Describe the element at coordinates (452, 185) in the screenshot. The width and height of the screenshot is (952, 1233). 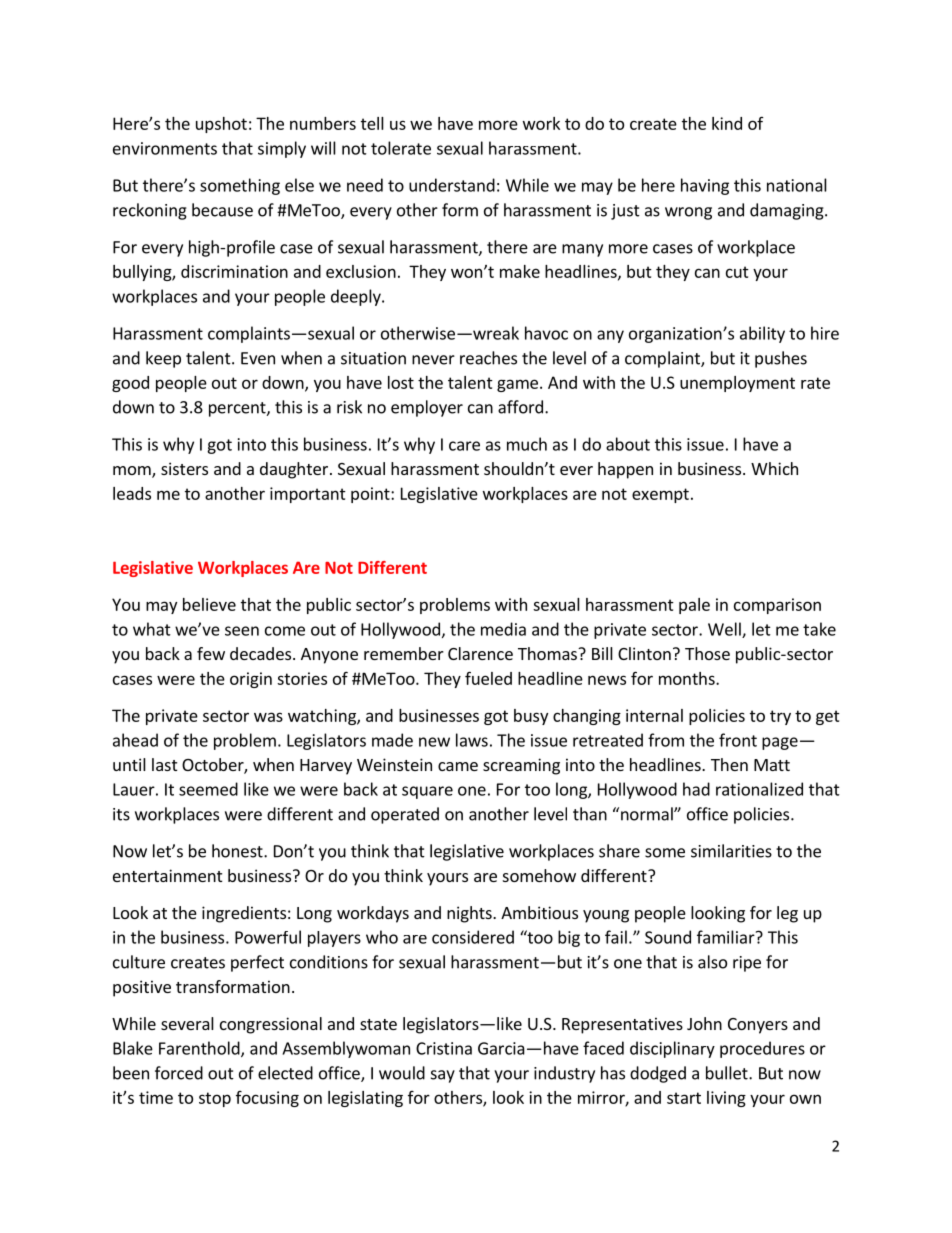
I see `understand` at that location.
